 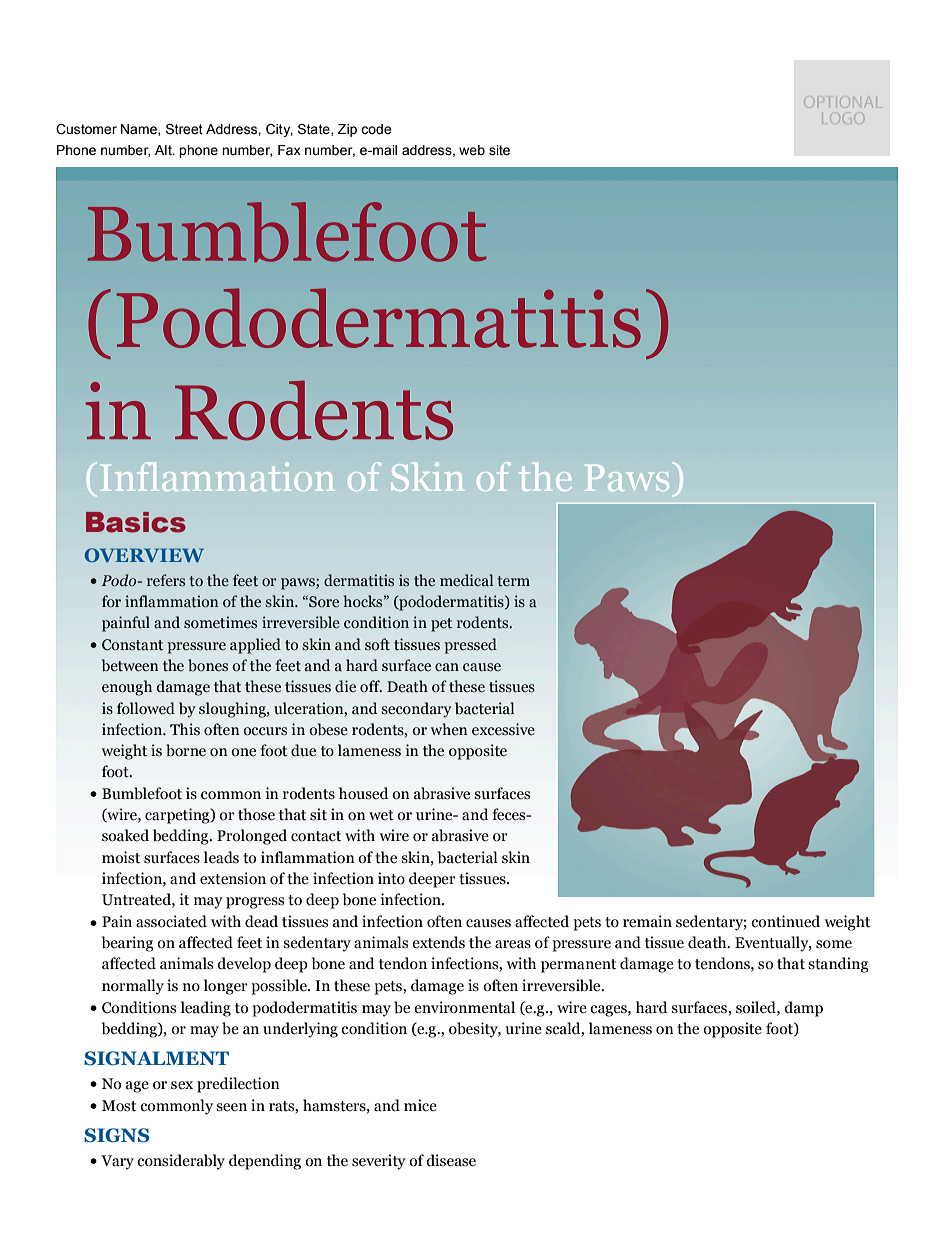 What do you see at coordinates (451, 1160) in the image?
I see `disease` at bounding box center [451, 1160].
